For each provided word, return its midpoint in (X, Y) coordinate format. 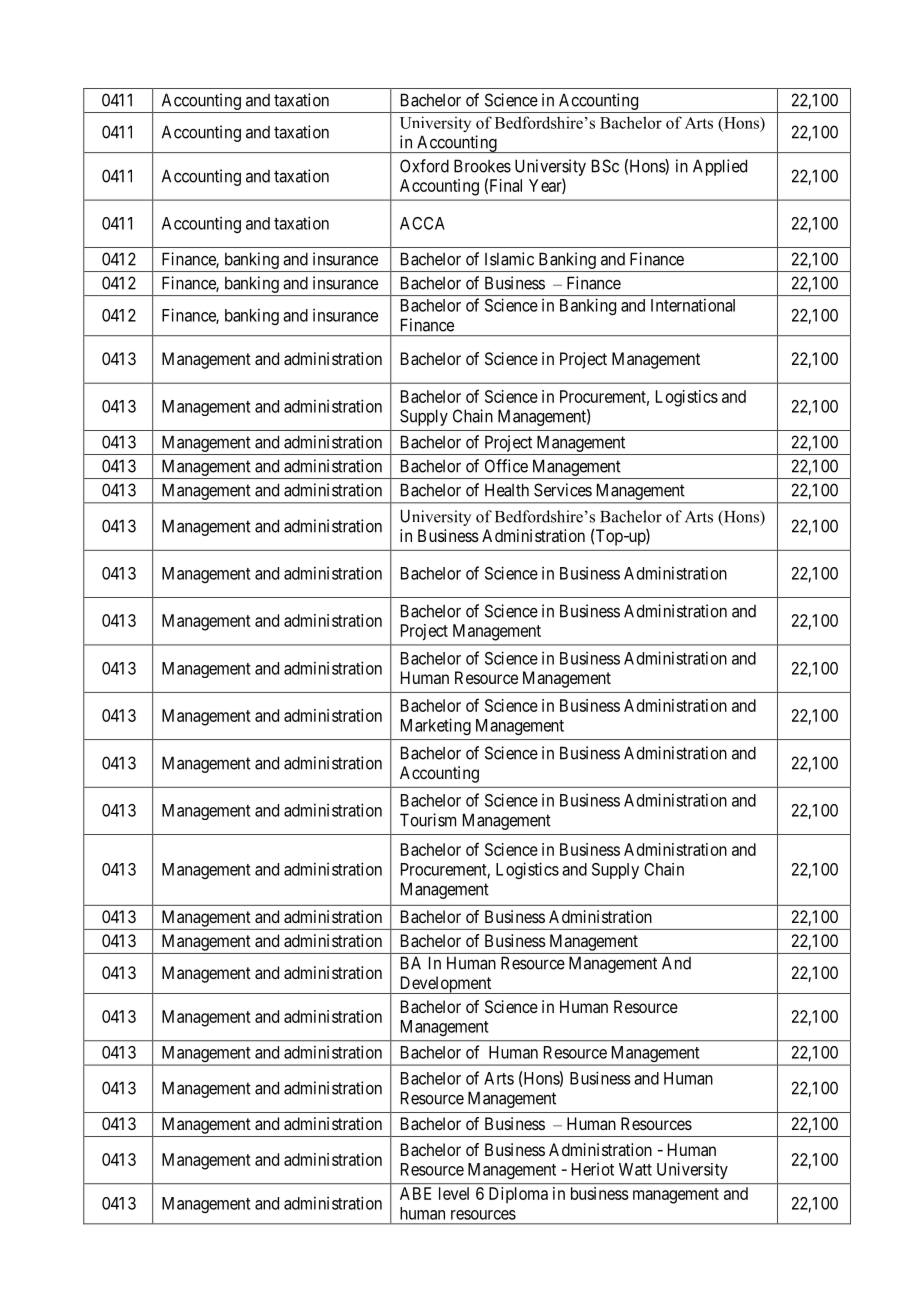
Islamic (509, 259)
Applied (720, 167)
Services (563, 490)
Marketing (436, 726)
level (454, 1193)
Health (507, 490)
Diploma (518, 1195)
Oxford (424, 166)
